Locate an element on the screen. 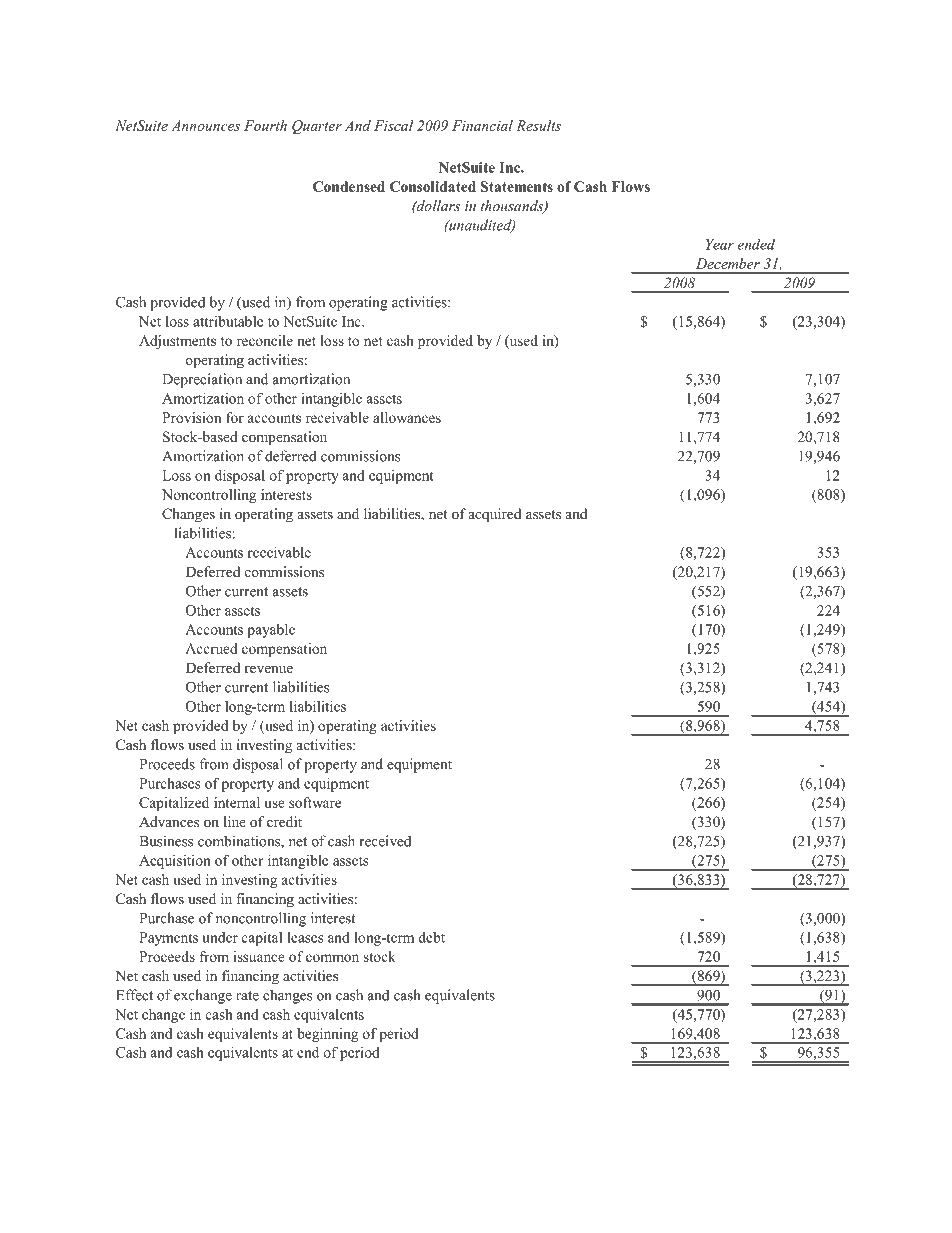 The image size is (952, 1233). received is located at coordinates (385, 841).
